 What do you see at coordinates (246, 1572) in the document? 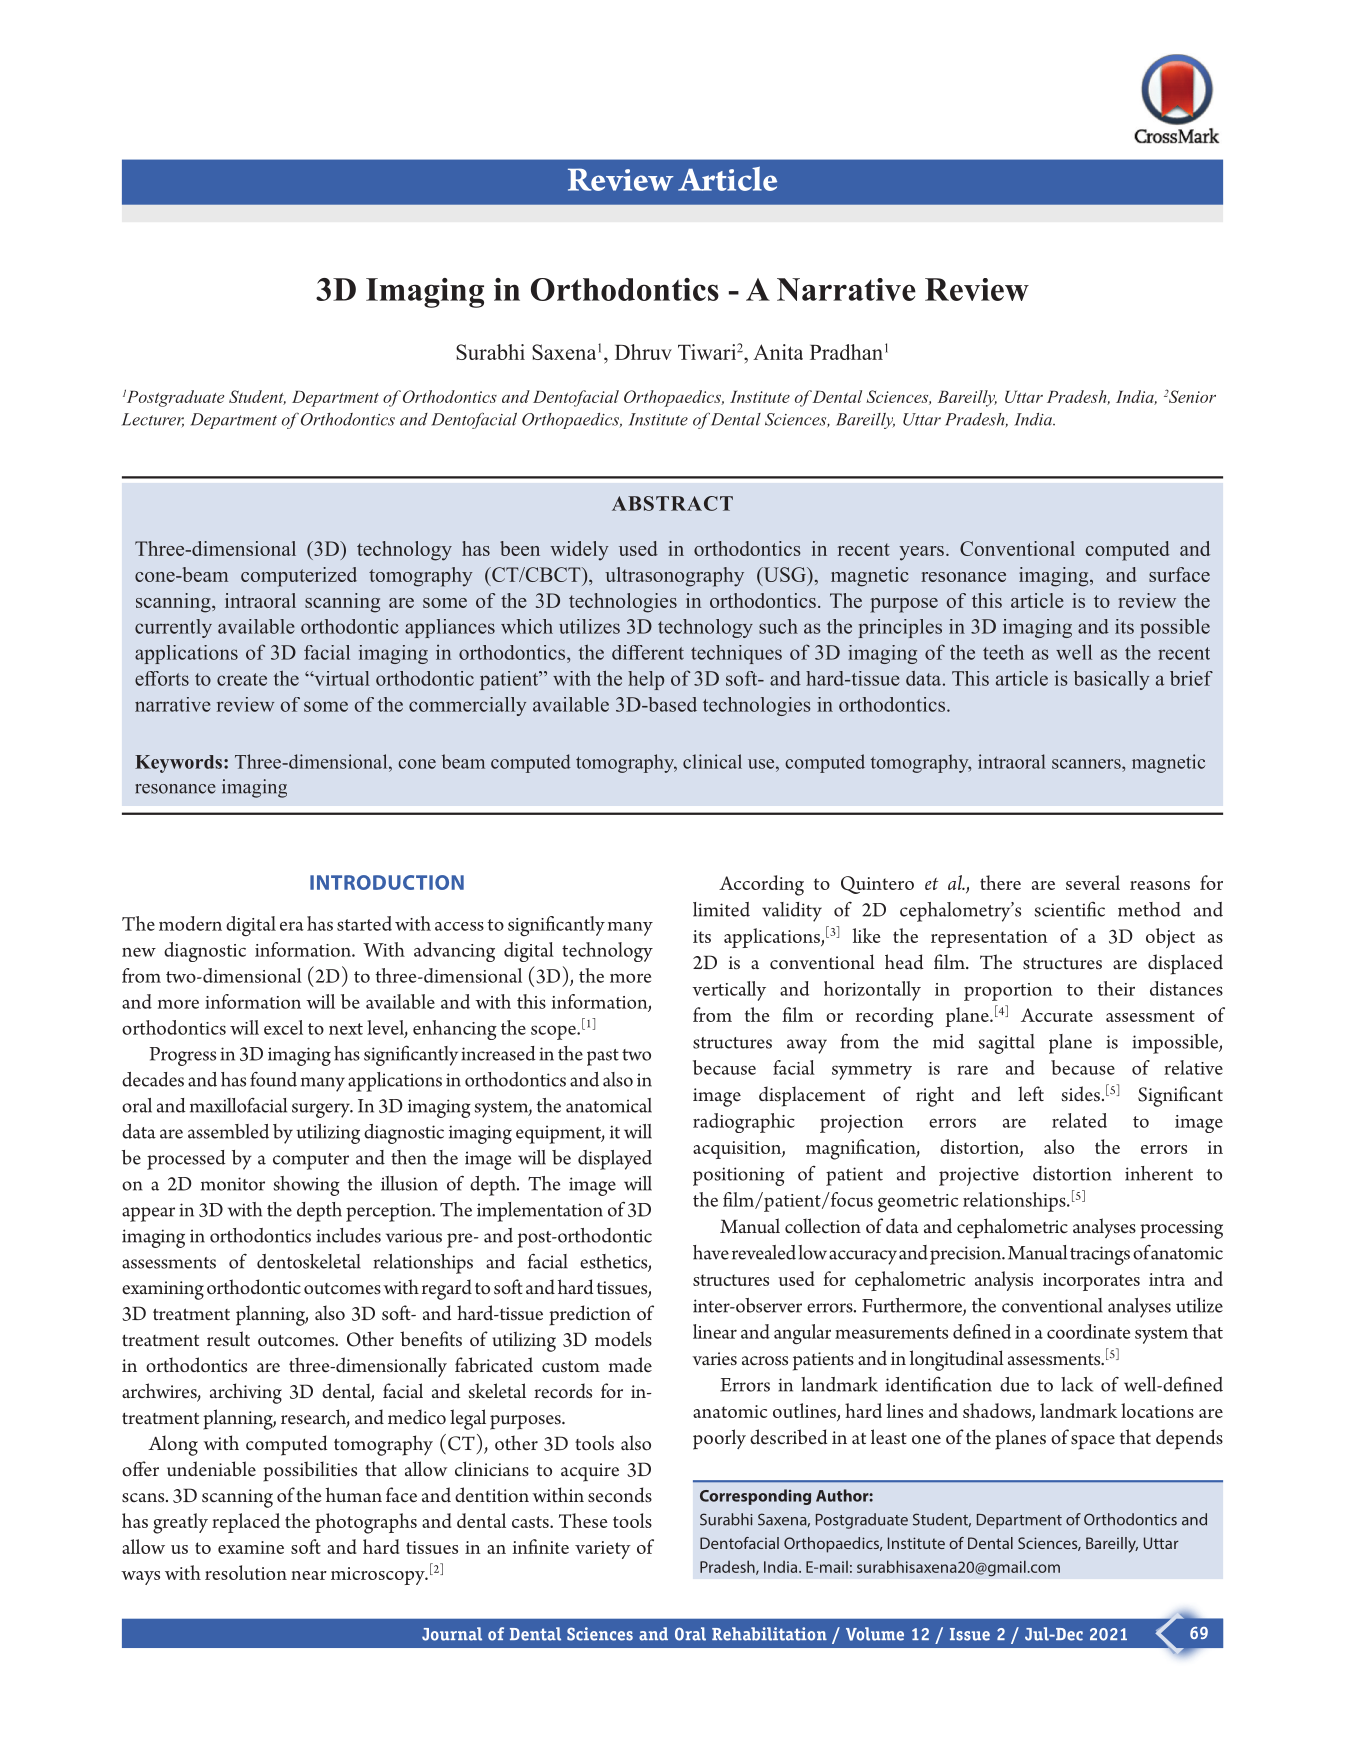
I see `resolution` at bounding box center [246, 1572].
